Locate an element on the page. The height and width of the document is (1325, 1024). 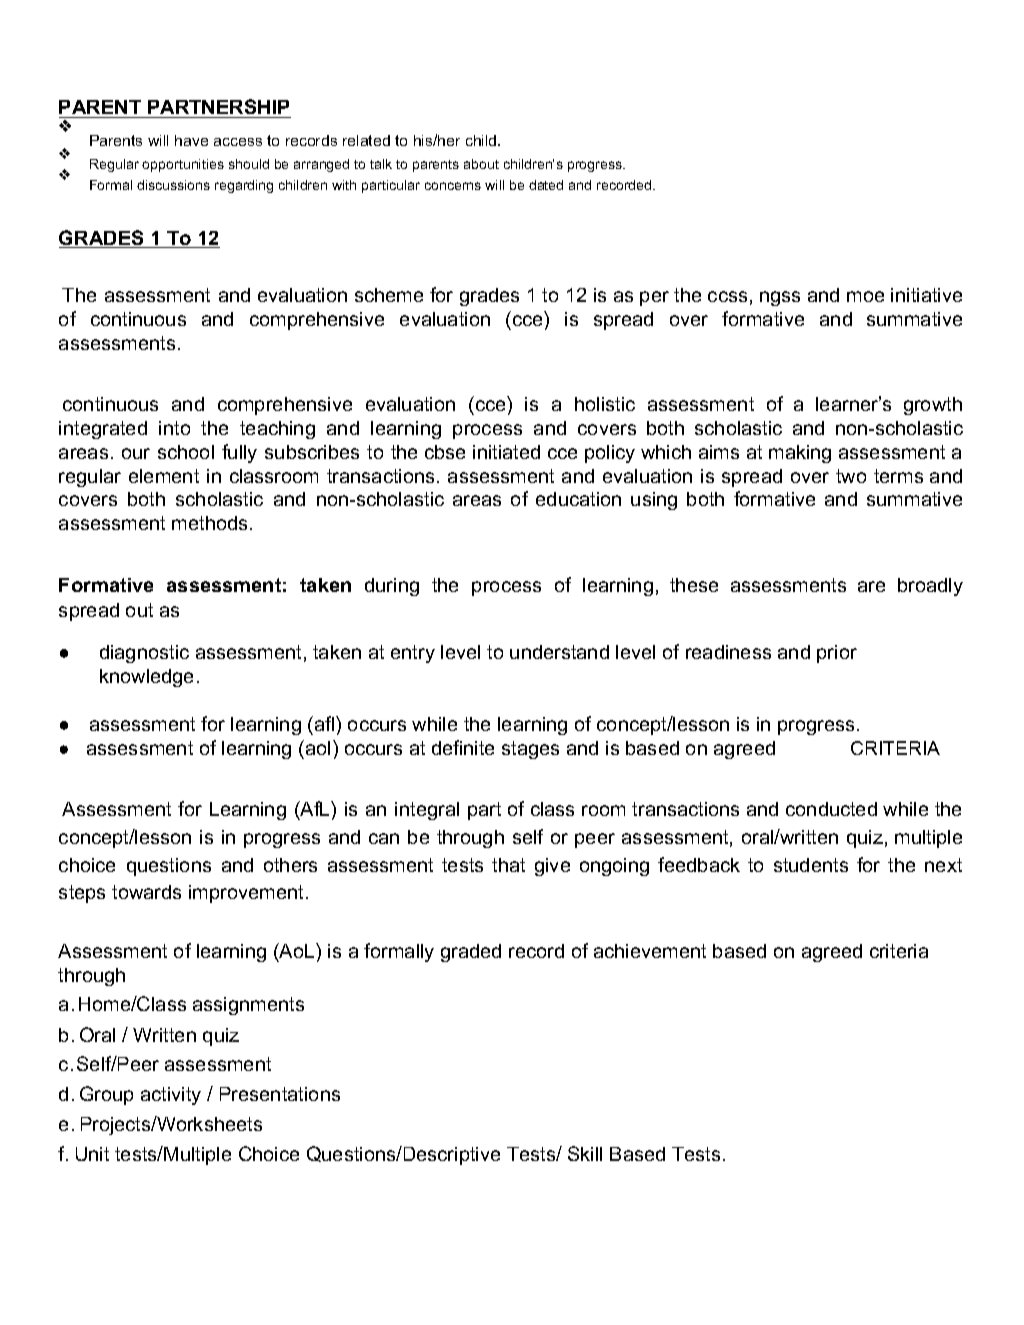
prior is located at coordinates (837, 654).
